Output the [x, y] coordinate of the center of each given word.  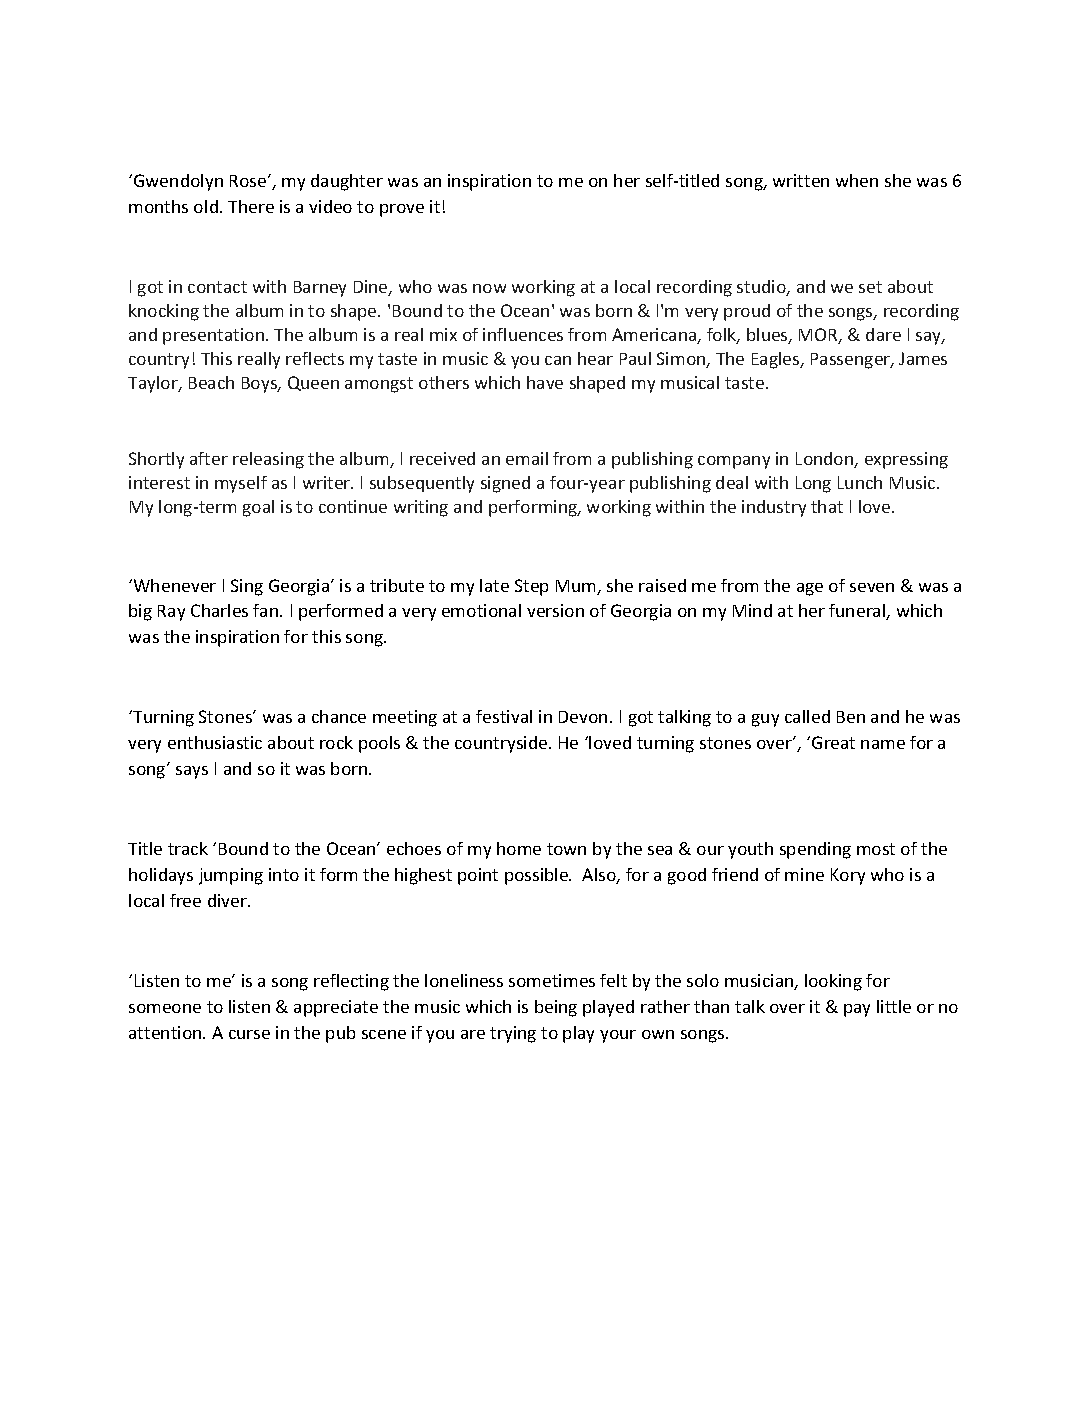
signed [505, 484]
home [519, 848]
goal [258, 508]
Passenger [852, 361]
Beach [211, 382]
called [807, 716]
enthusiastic [215, 742]
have [545, 382]
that [827, 506]
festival [504, 716]
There [251, 206]
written [801, 180]
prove [402, 210]
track [188, 848]
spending [815, 850]
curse [249, 1034]
